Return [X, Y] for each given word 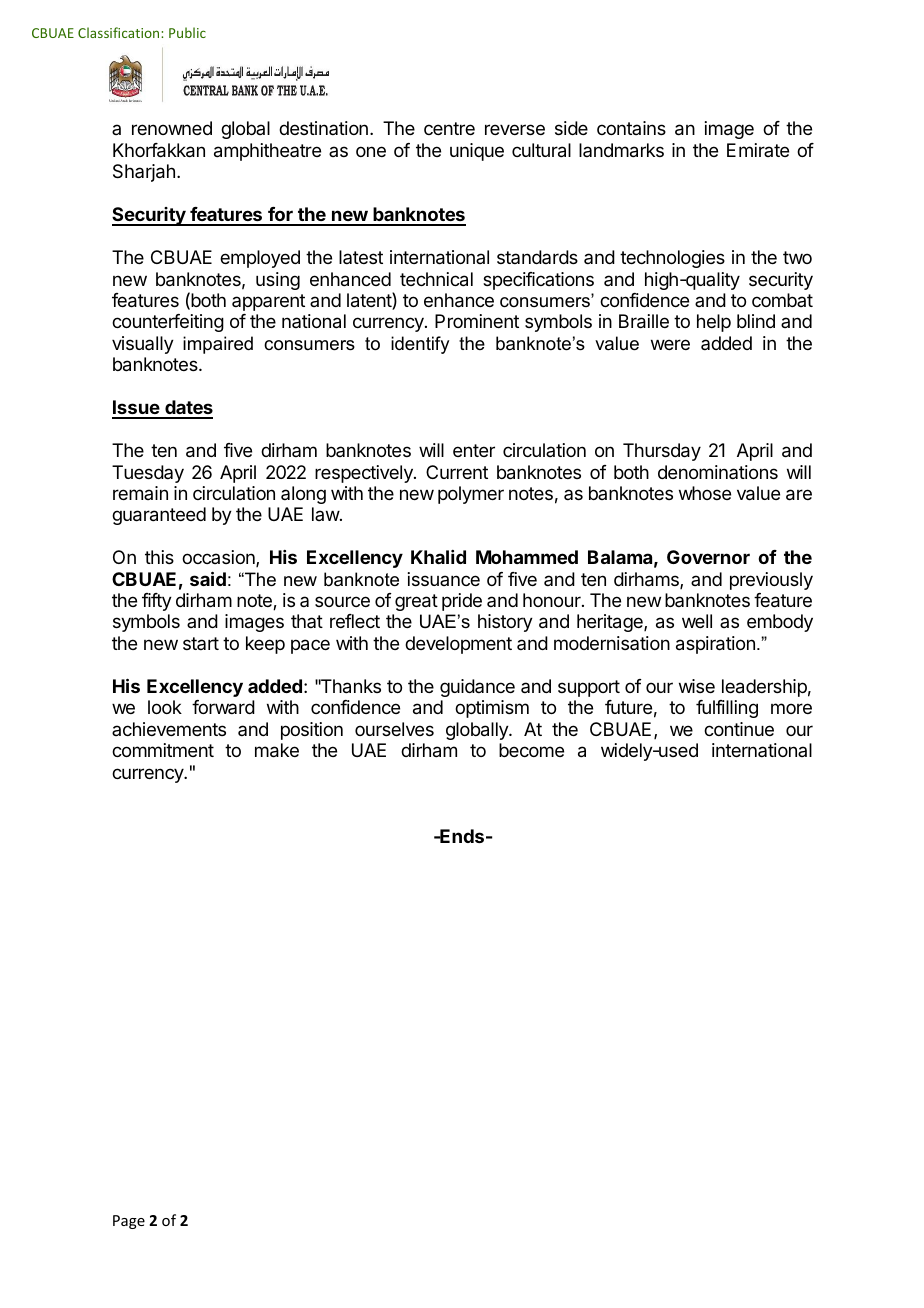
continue [739, 729]
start [201, 643]
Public [187, 32]
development [458, 645]
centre [449, 128]
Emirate [758, 150]
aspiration [715, 645]
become [531, 750]
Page [129, 1222]
